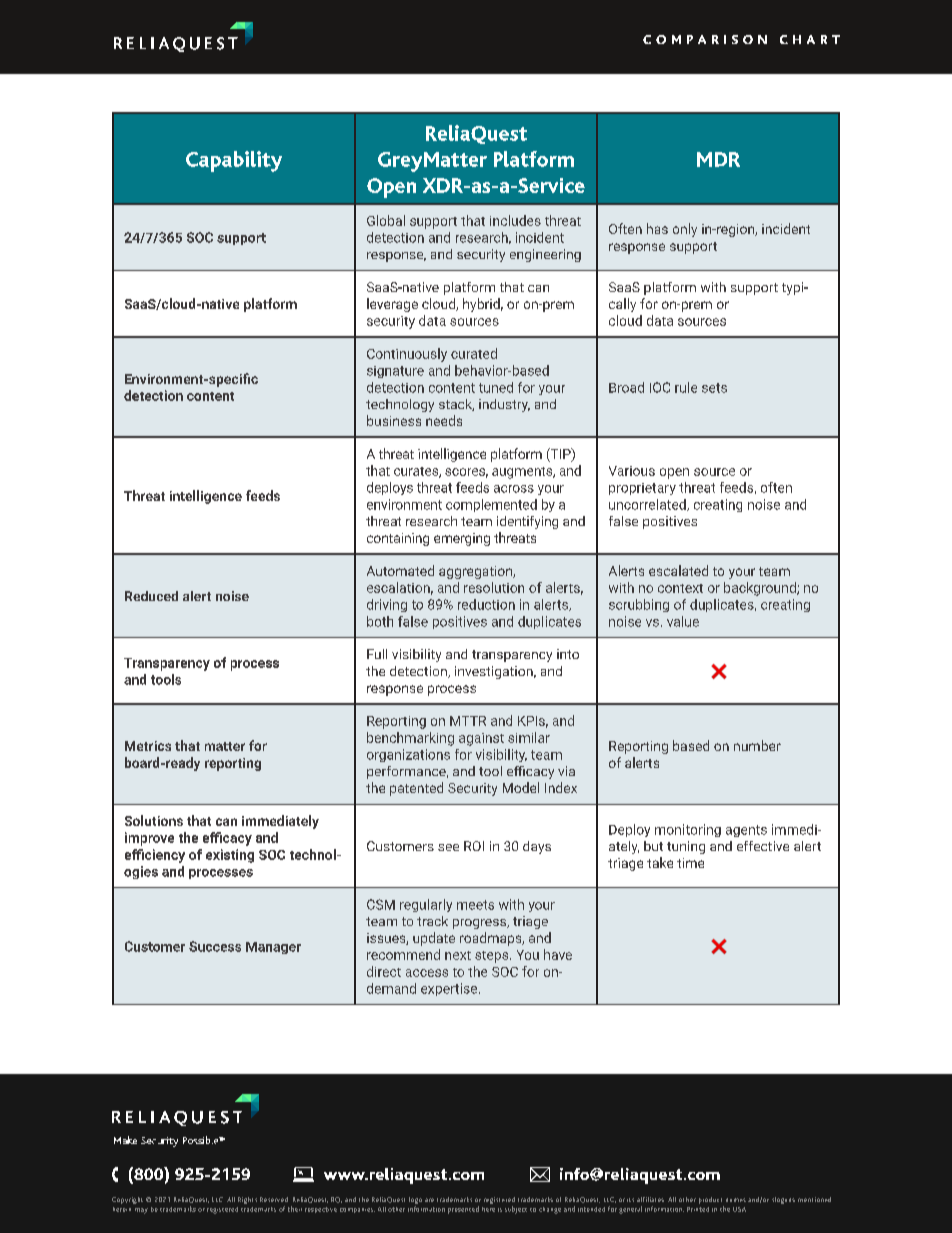 Image resolution: width=952 pixels, height=1233 pixels. Describe the element at coordinates (690, 863) in the screenshot. I see `time` at that location.
